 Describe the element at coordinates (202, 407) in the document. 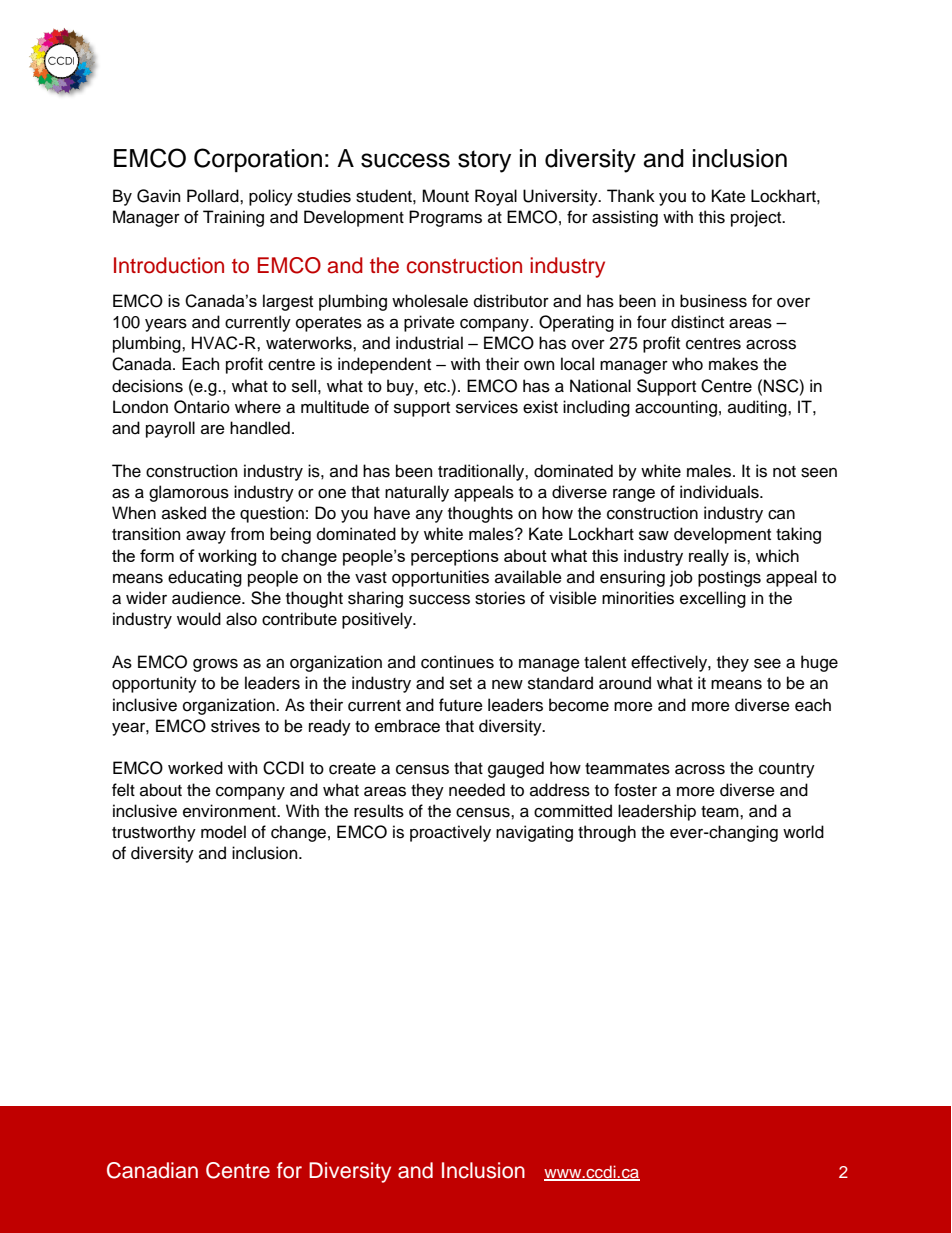

I see `Ontario` at that location.
